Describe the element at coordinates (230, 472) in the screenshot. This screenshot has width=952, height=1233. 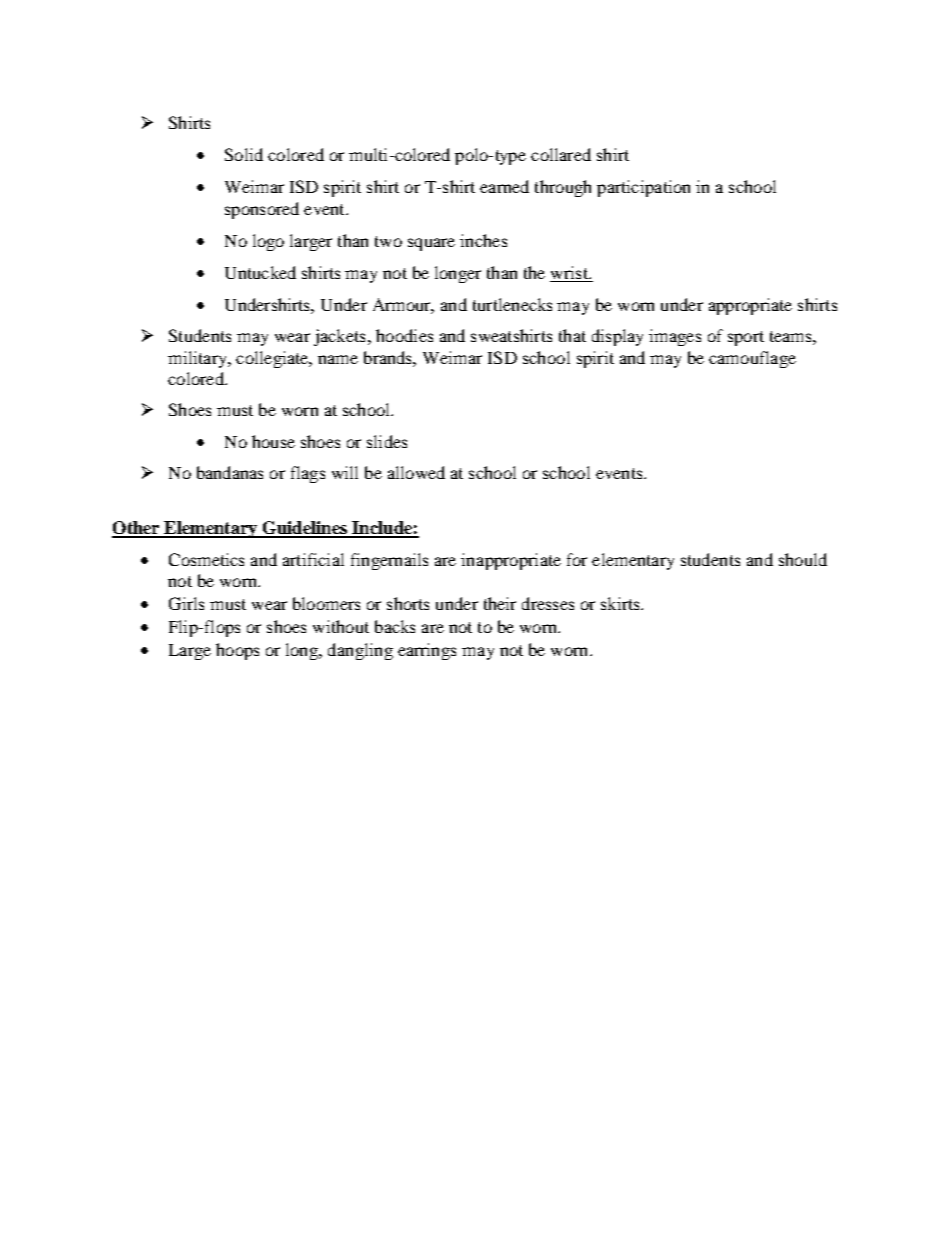
I see `bandanas` at that location.
